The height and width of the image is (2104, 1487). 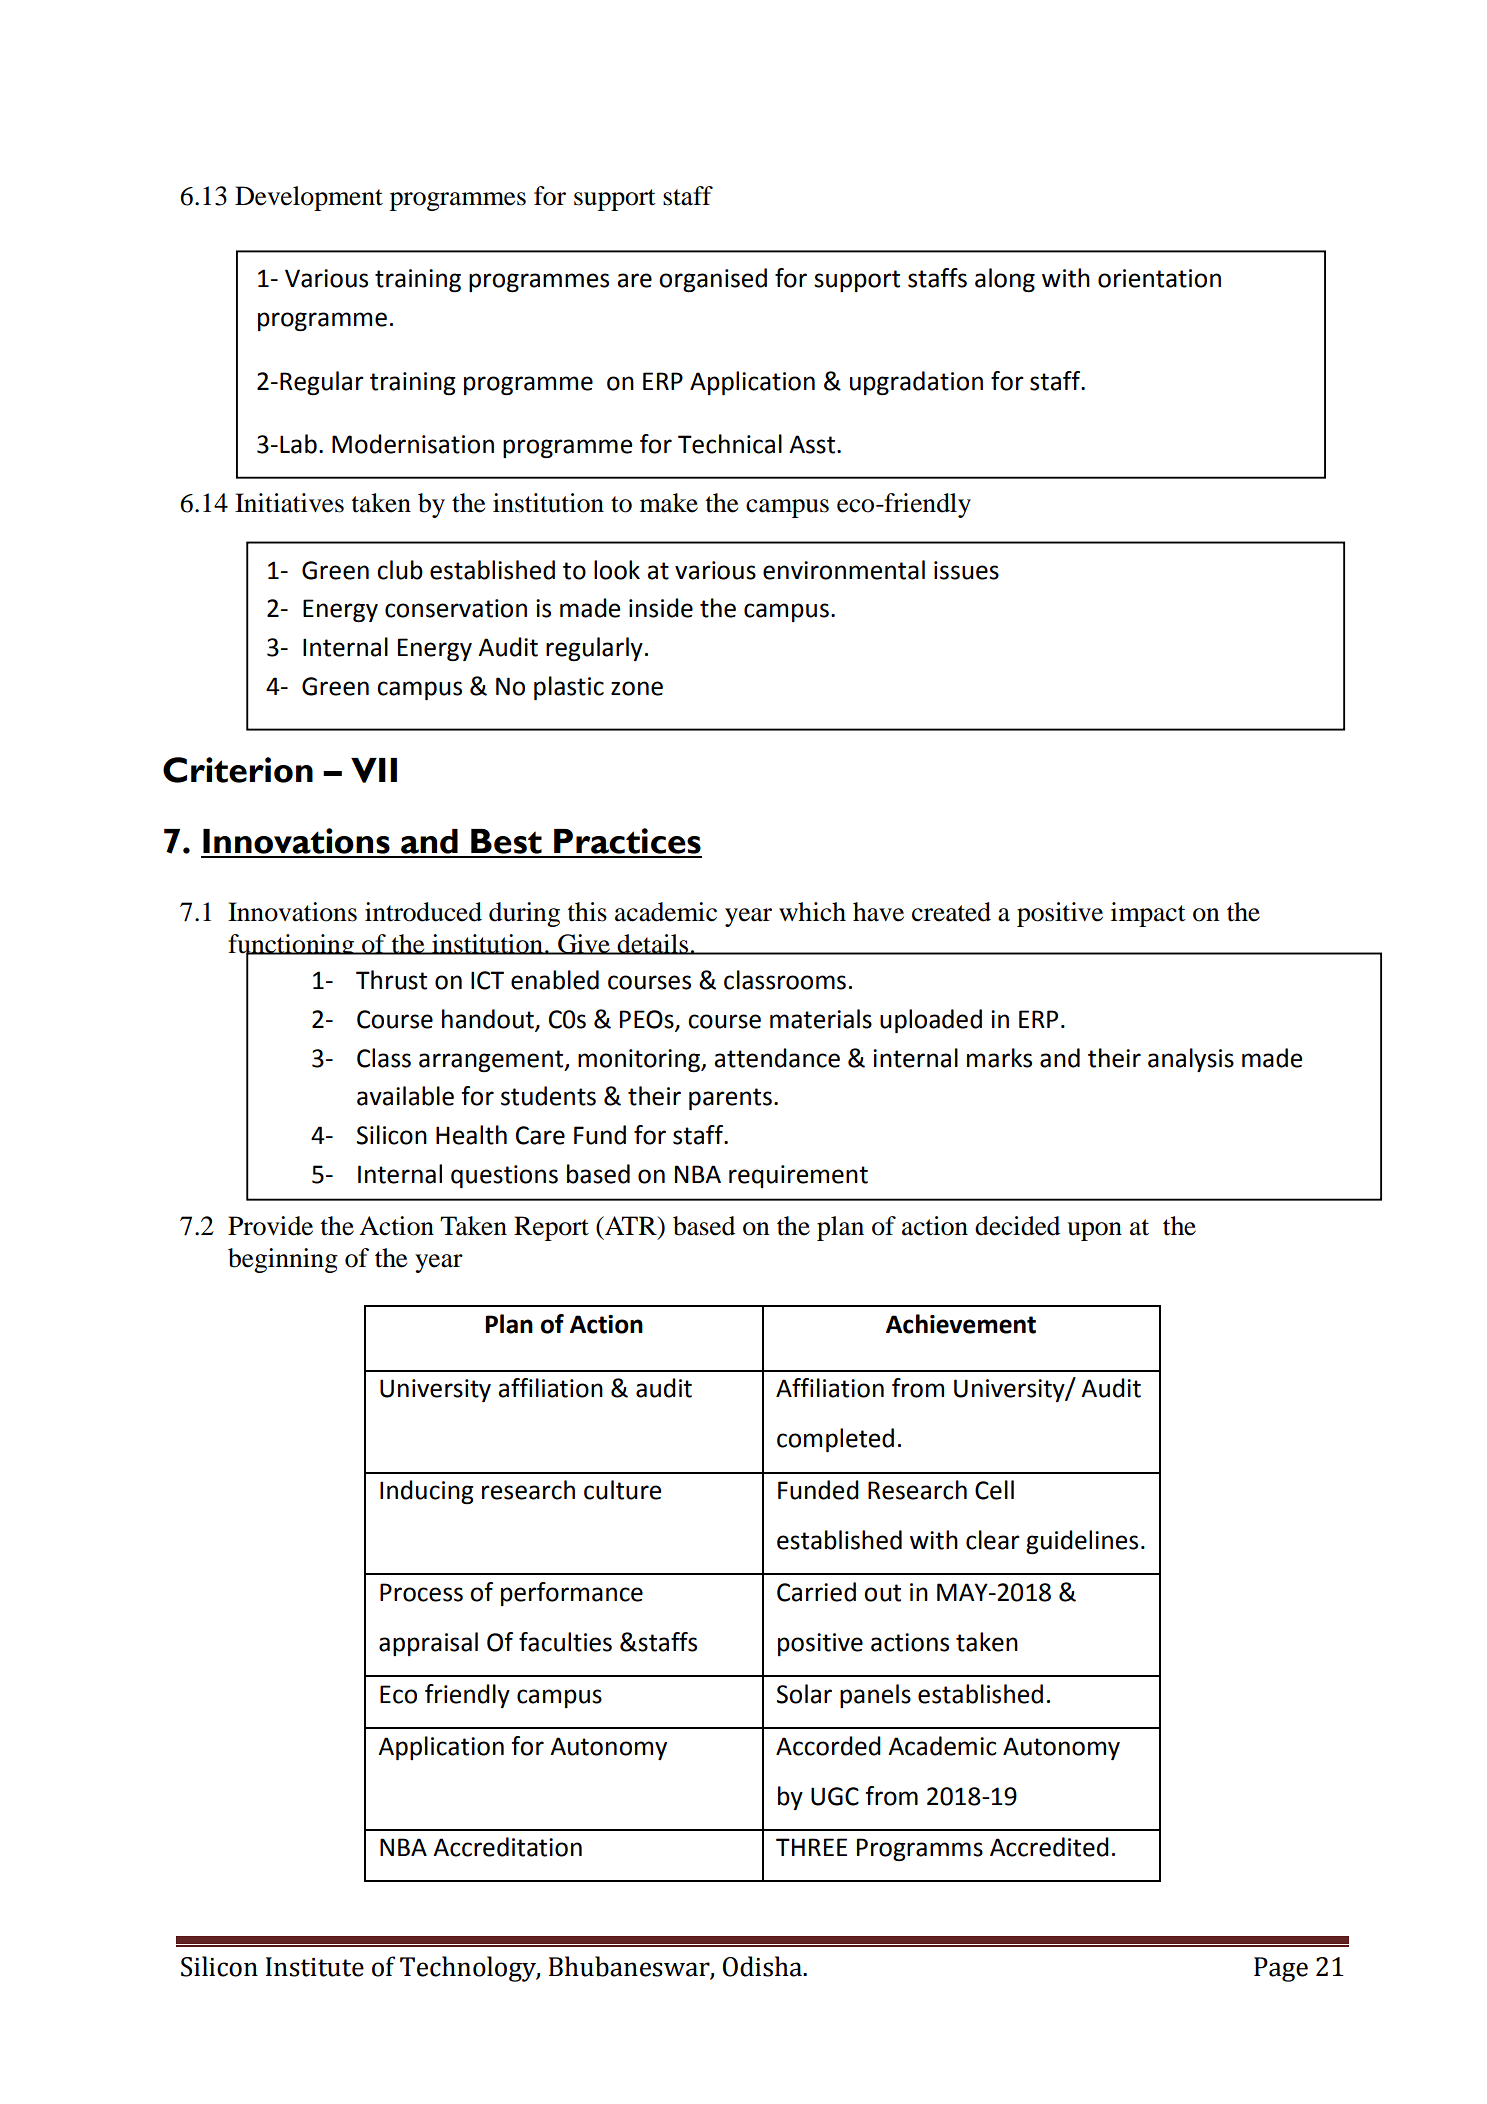 What do you see at coordinates (423, 912) in the image?
I see `introduced` at bounding box center [423, 912].
